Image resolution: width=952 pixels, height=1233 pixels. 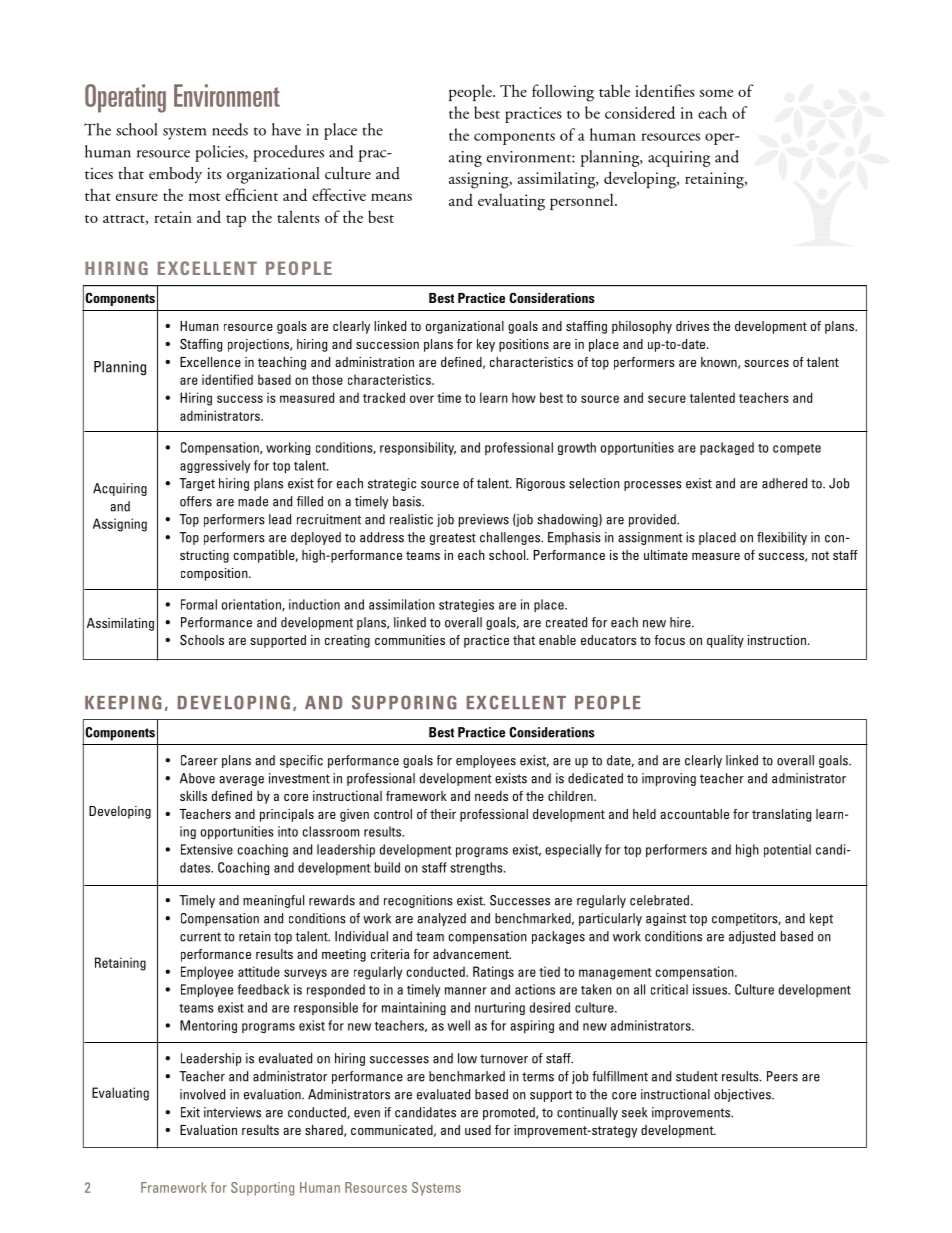 What do you see at coordinates (725, 641) in the screenshot?
I see `quality` at bounding box center [725, 641].
